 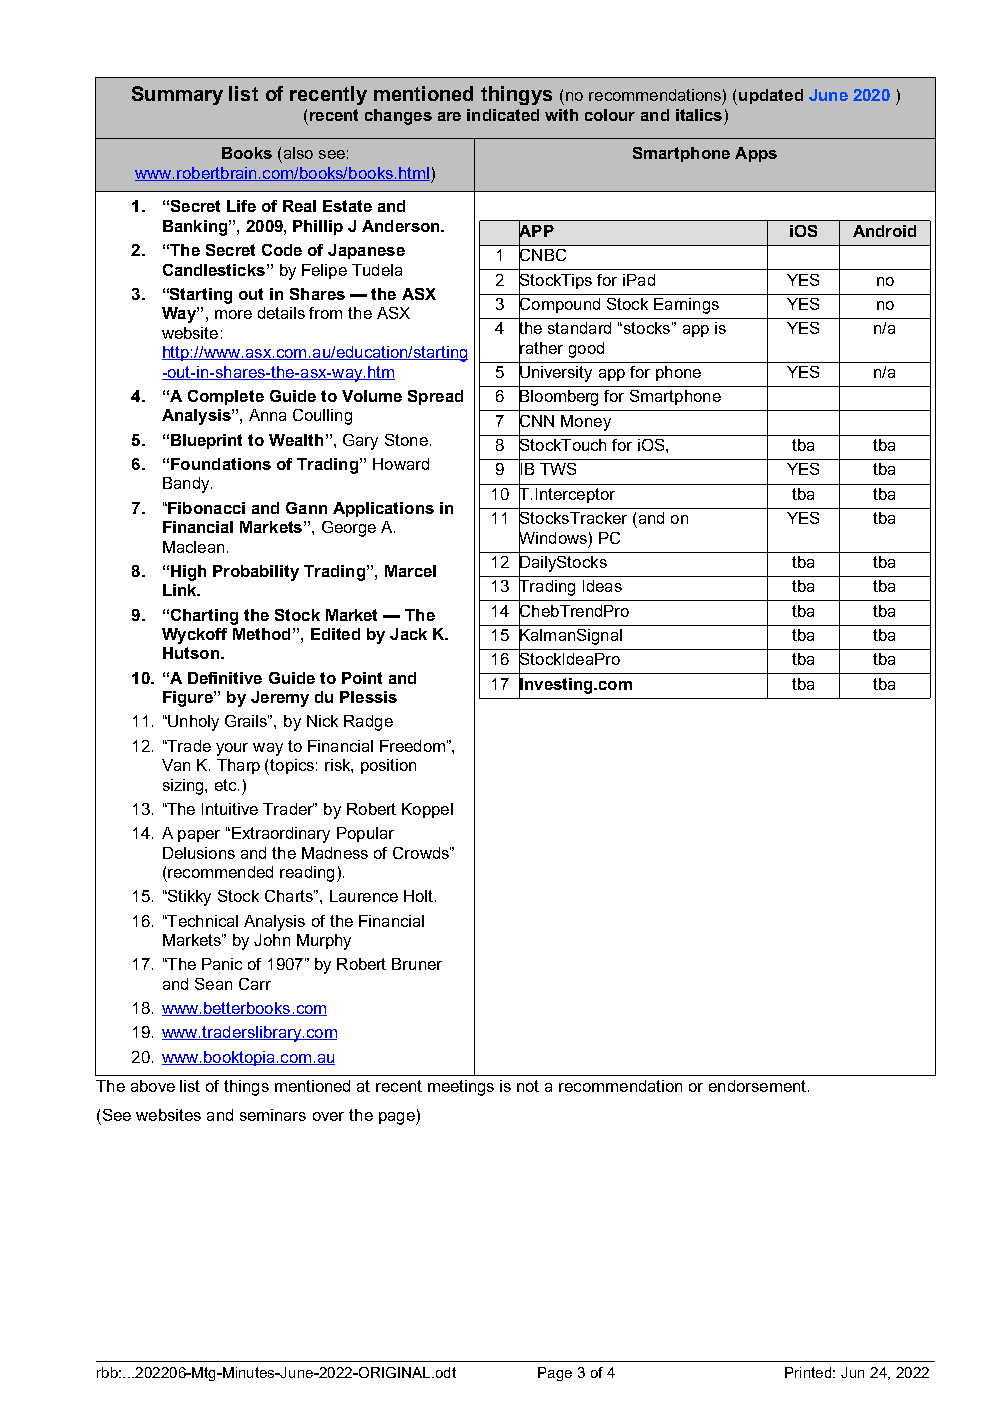 What do you see at coordinates (503, 115) in the screenshot?
I see `indicated` at bounding box center [503, 115].
